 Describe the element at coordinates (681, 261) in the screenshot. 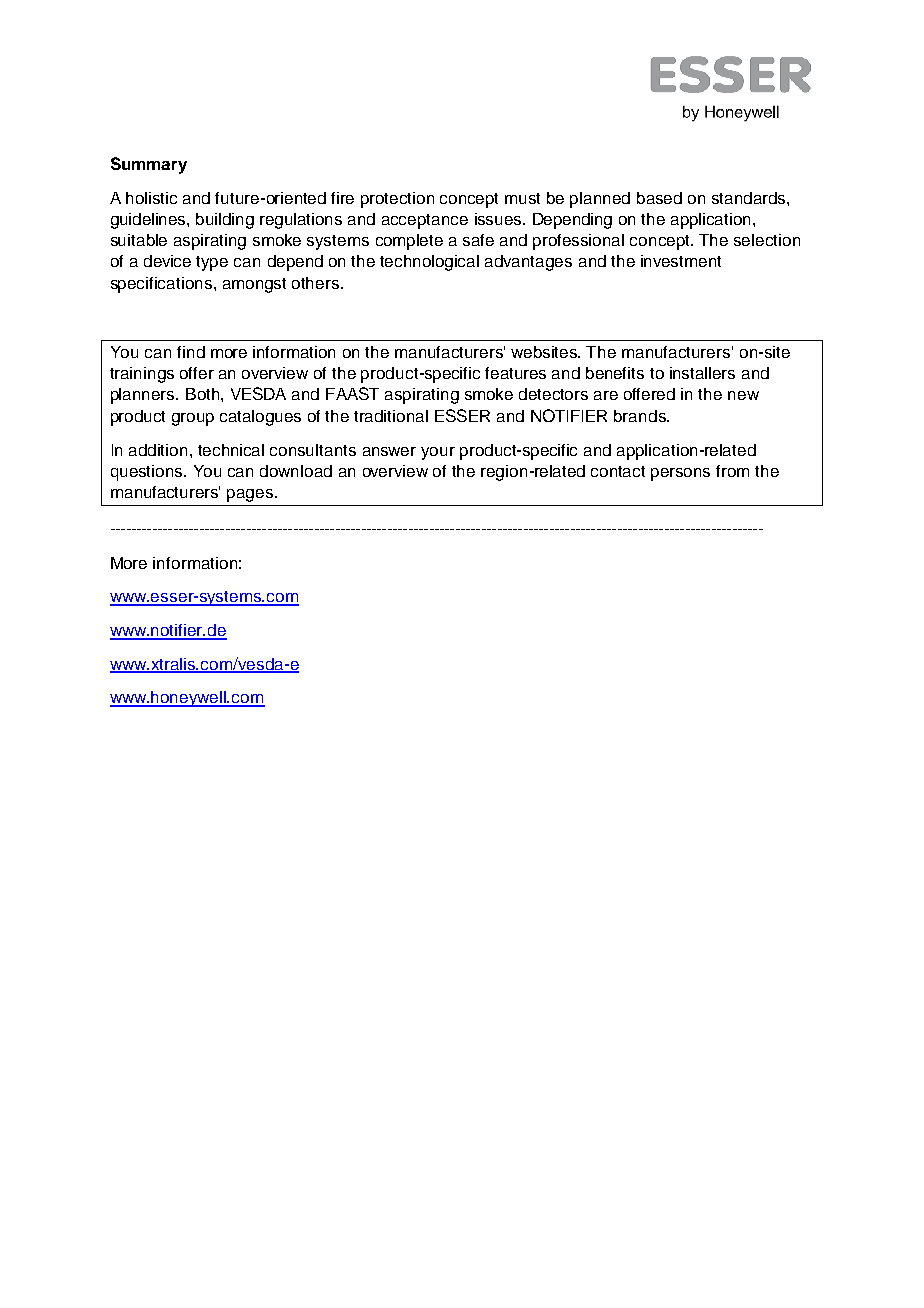

I see `investment` at that location.
